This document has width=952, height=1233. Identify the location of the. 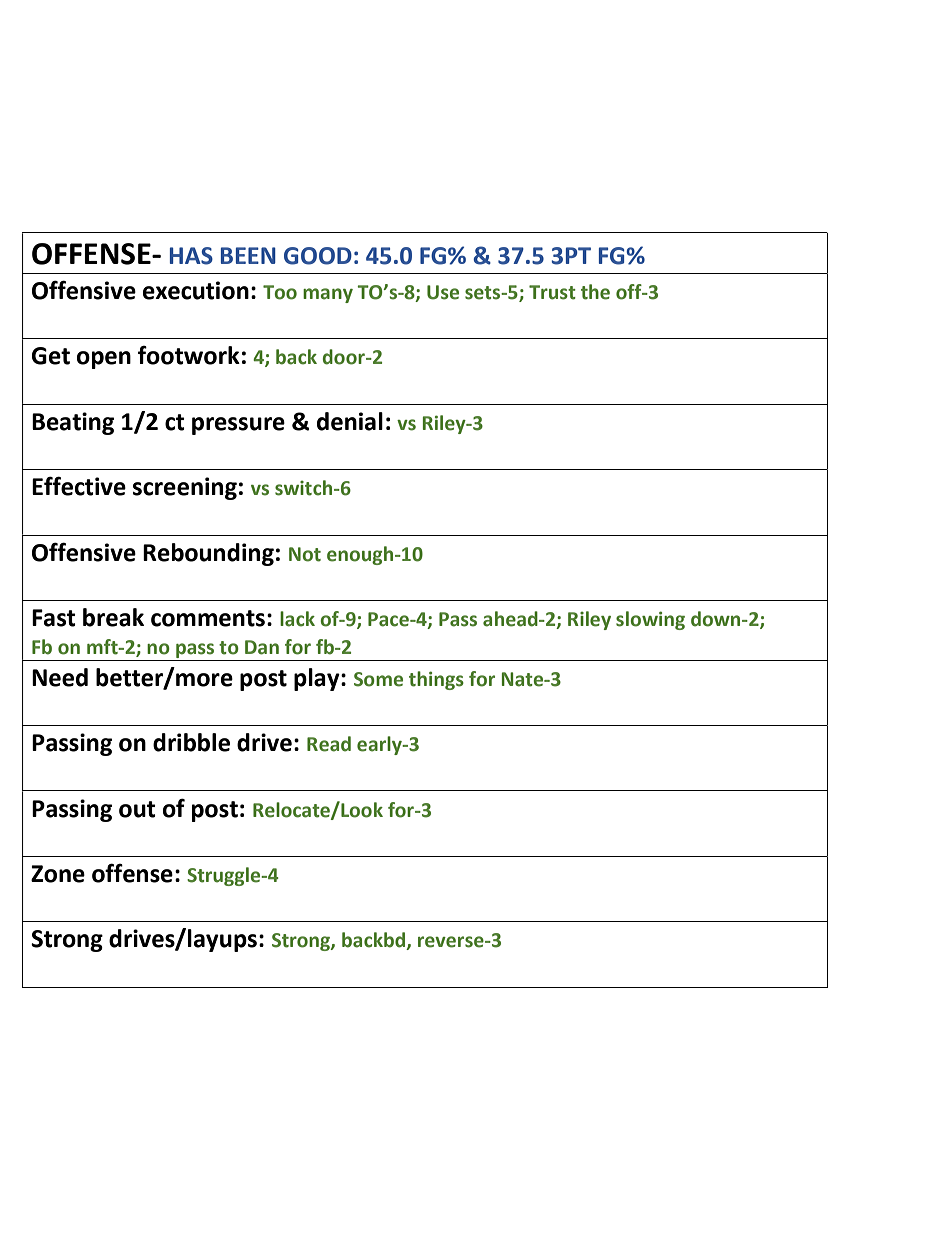
(595, 292).
